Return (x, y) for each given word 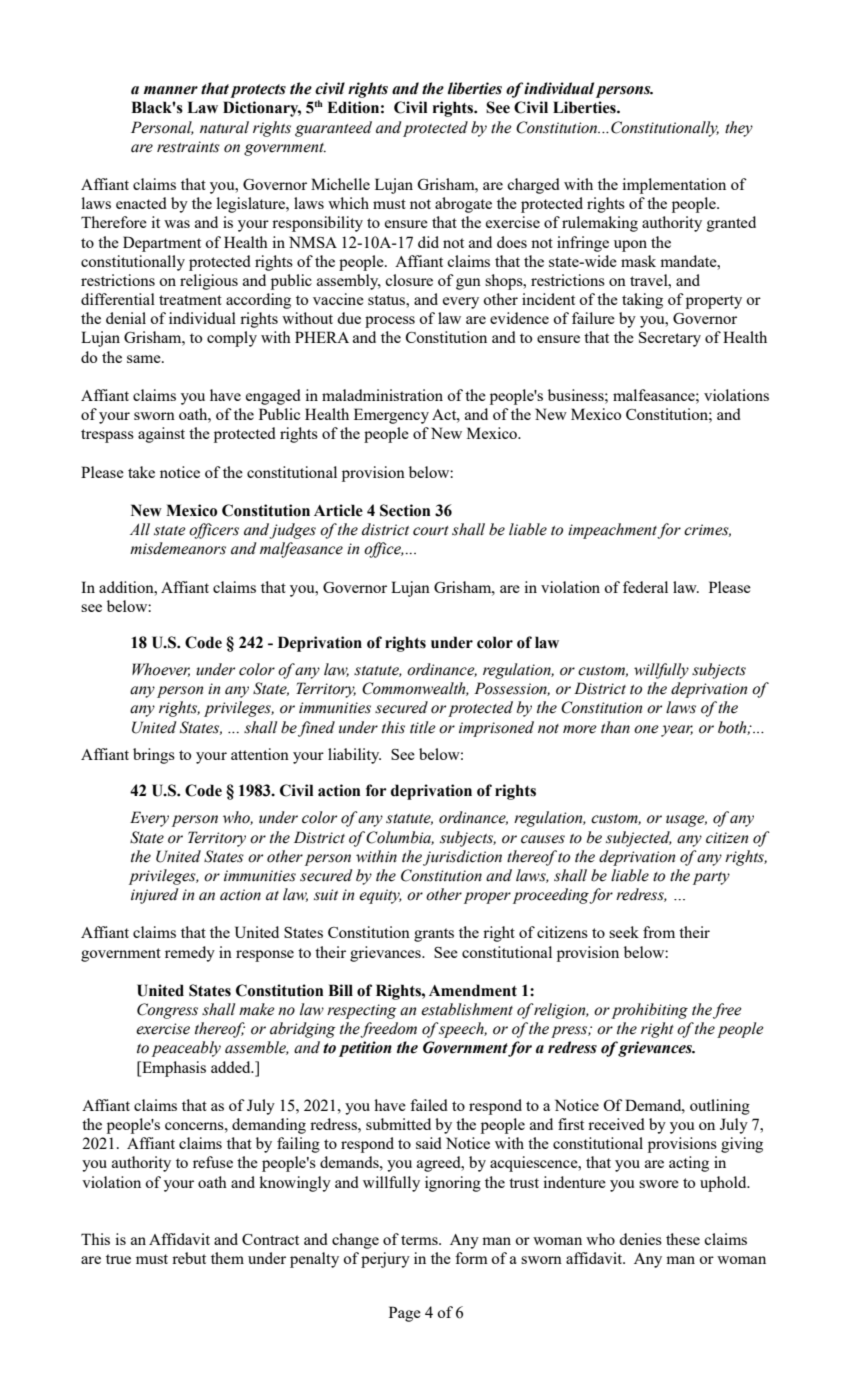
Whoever (161, 670)
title (423, 727)
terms (420, 1240)
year (677, 731)
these (683, 1239)
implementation (674, 186)
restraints (188, 147)
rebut (189, 1258)
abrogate (463, 205)
